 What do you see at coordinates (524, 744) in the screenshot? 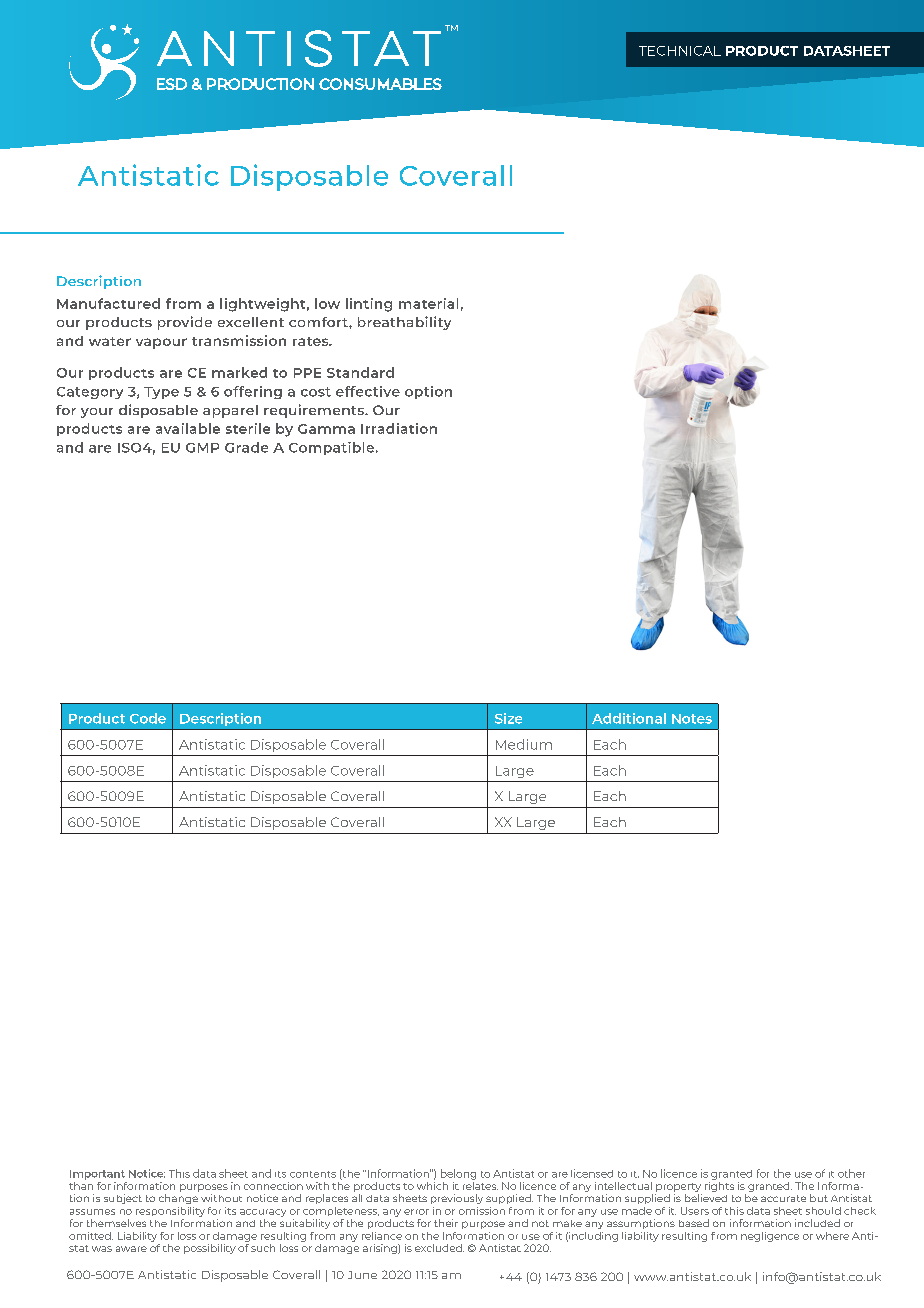
I see `Medium` at bounding box center [524, 744].
